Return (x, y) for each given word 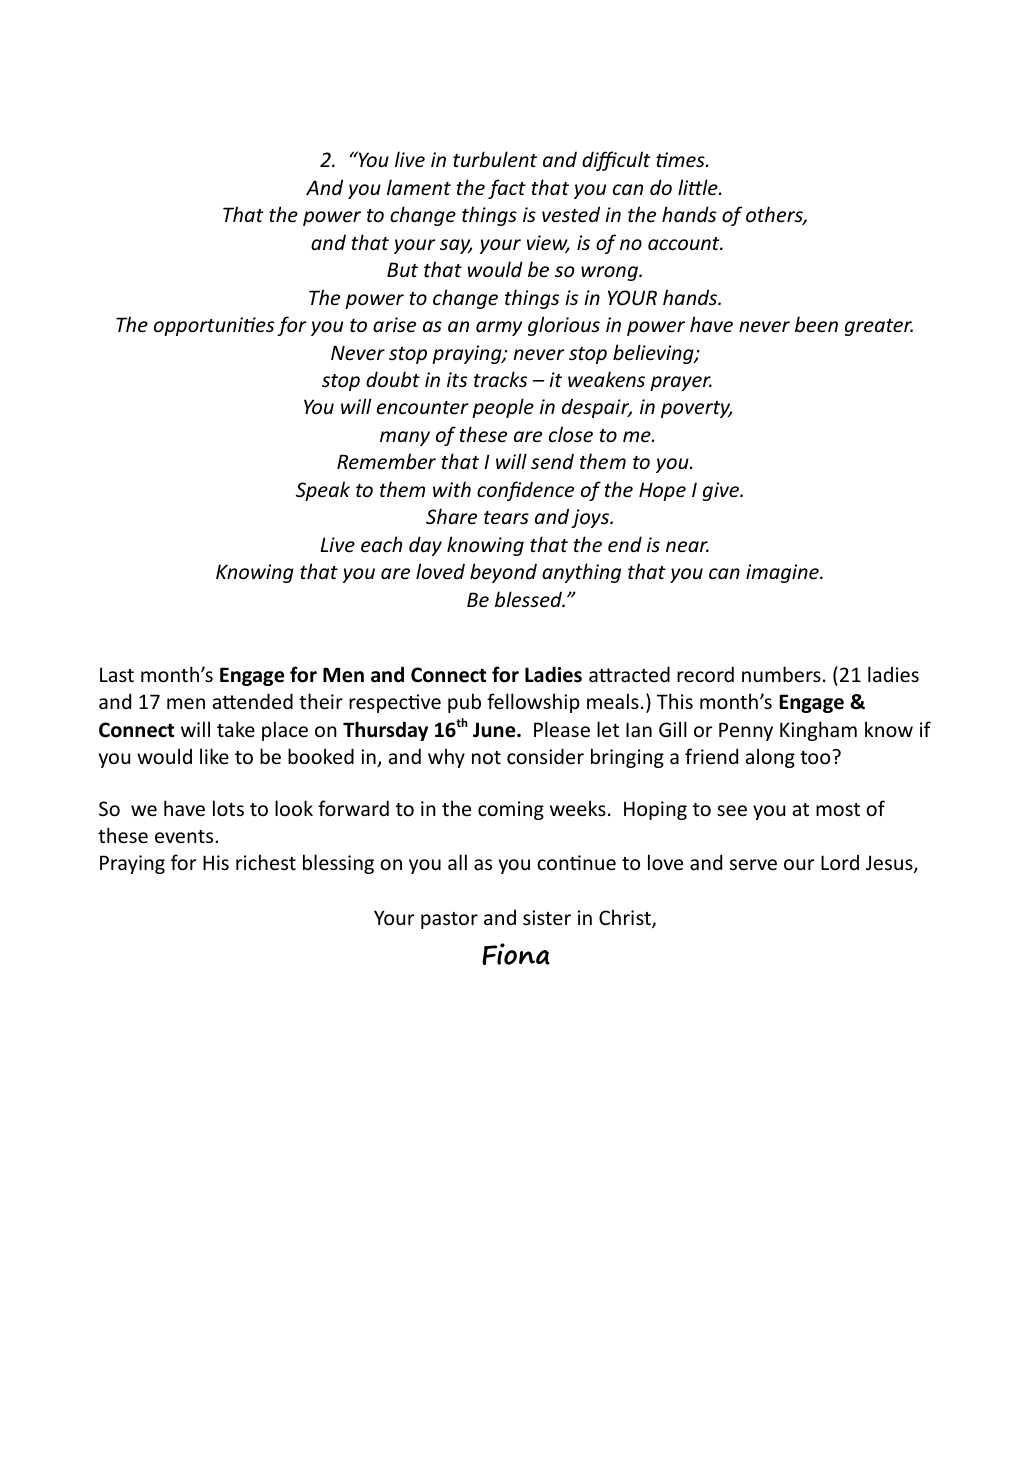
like (214, 756)
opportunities (214, 326)
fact (507, 189)
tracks (500, 379)
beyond (503, 573)
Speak (323, 491)
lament (419, 187)
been (816, 324)
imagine (783, 573)
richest (266, 862)
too (816, 757)
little (699, 187)
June (495, 730)
